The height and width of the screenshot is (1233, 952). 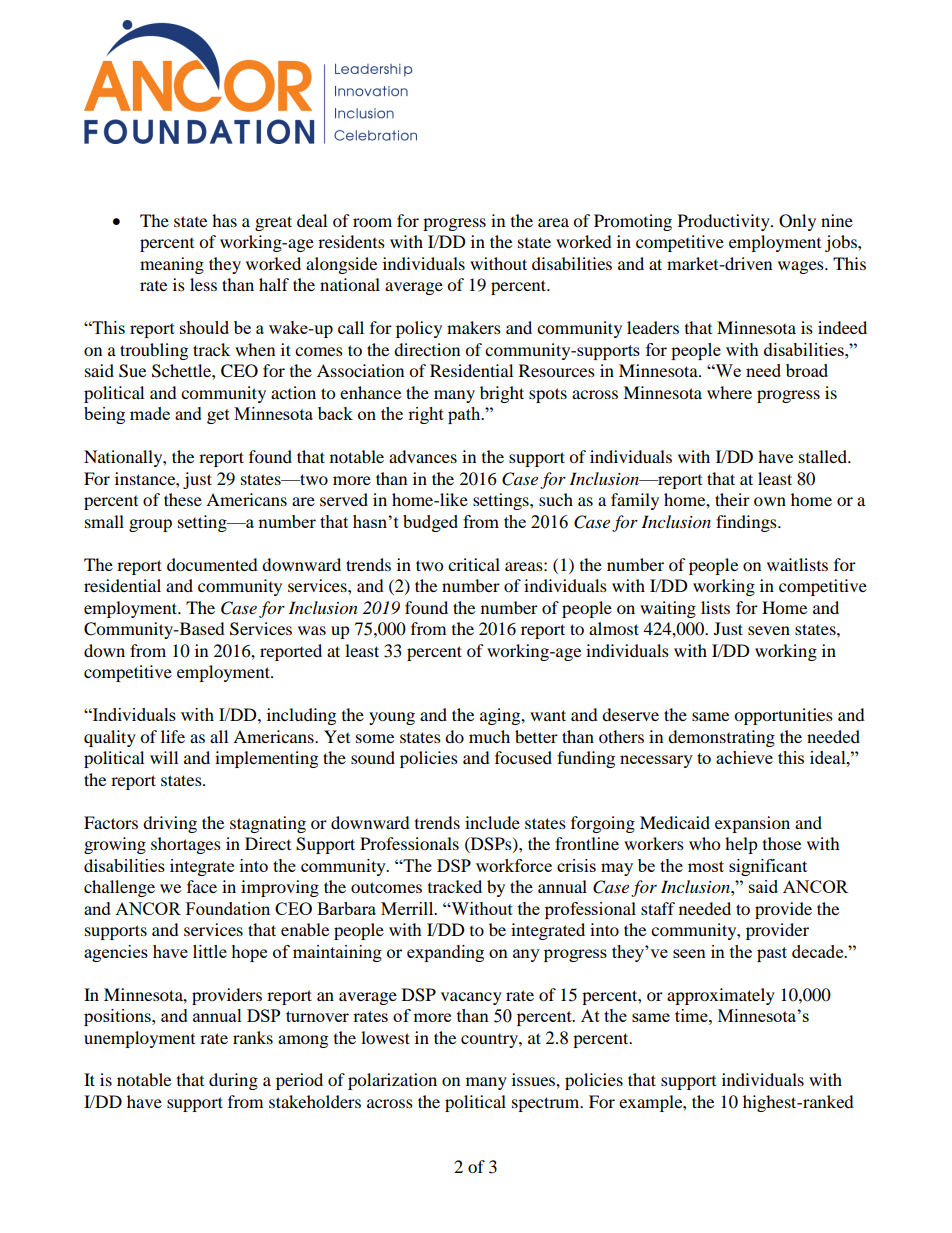 I want to click on country, so click(x=490, y=1041).
